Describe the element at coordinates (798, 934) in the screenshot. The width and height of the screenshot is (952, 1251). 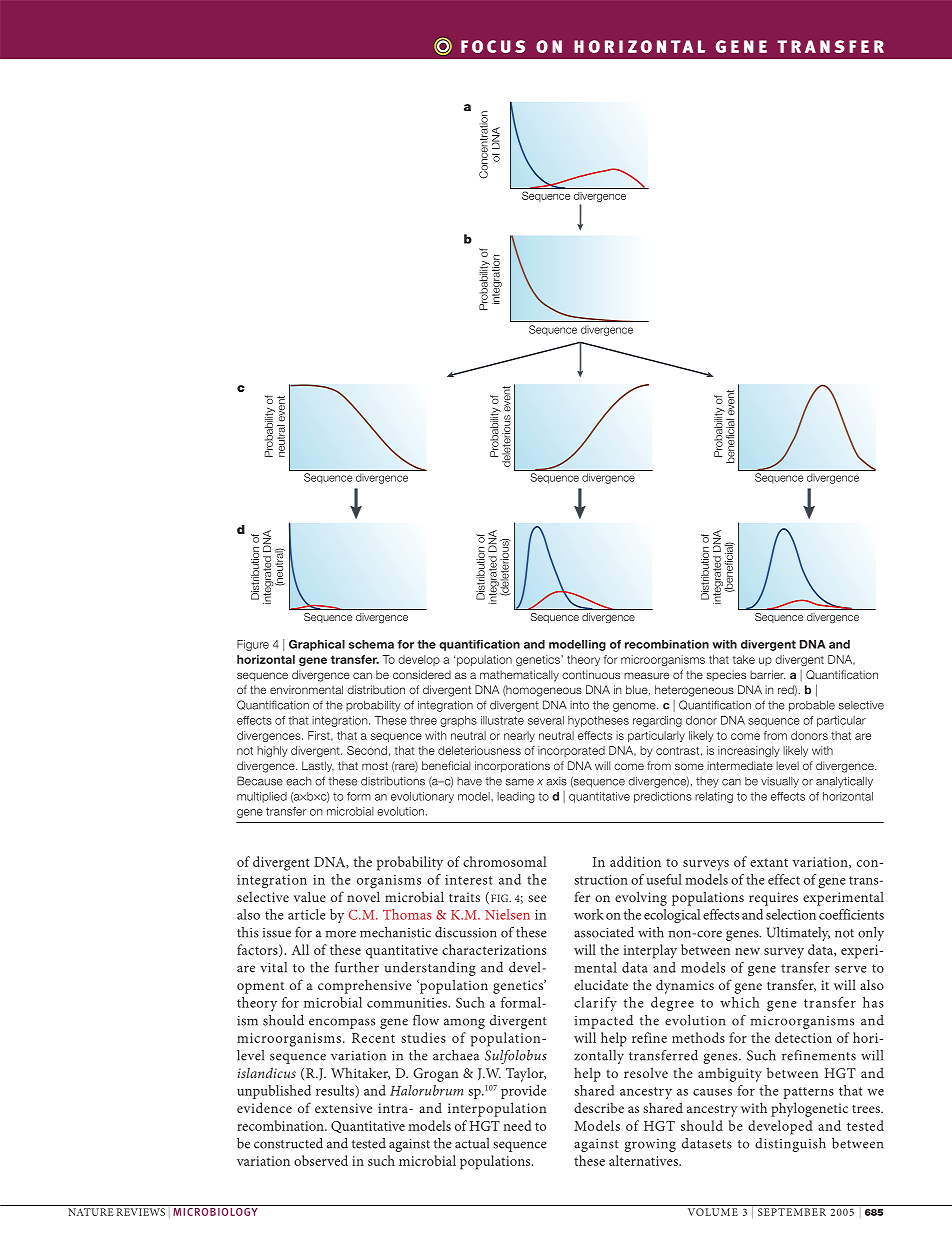
I see `Ultimately` at that location.
